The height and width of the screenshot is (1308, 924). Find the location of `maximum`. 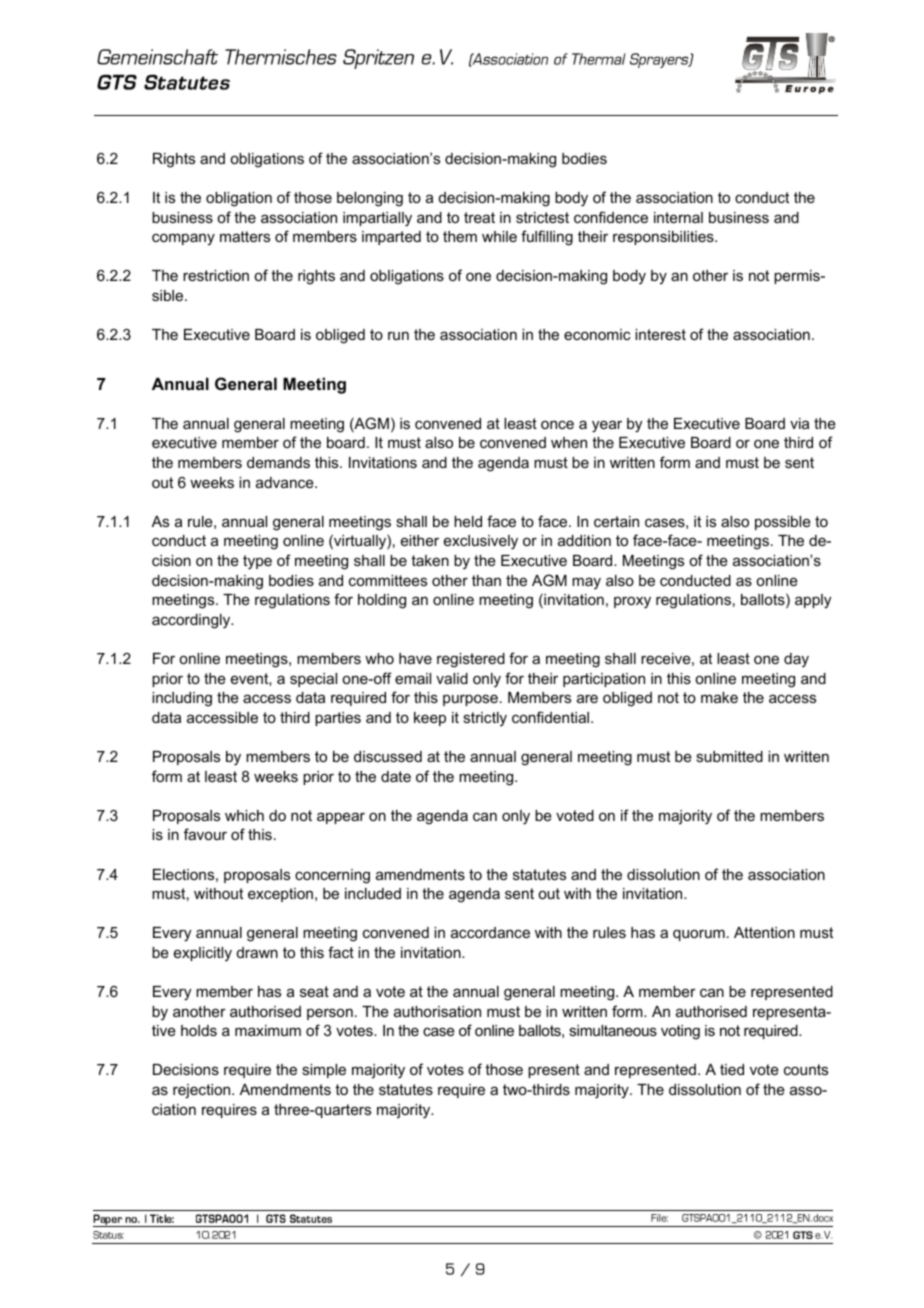

maximum is located at coordinates (268, 1030).
